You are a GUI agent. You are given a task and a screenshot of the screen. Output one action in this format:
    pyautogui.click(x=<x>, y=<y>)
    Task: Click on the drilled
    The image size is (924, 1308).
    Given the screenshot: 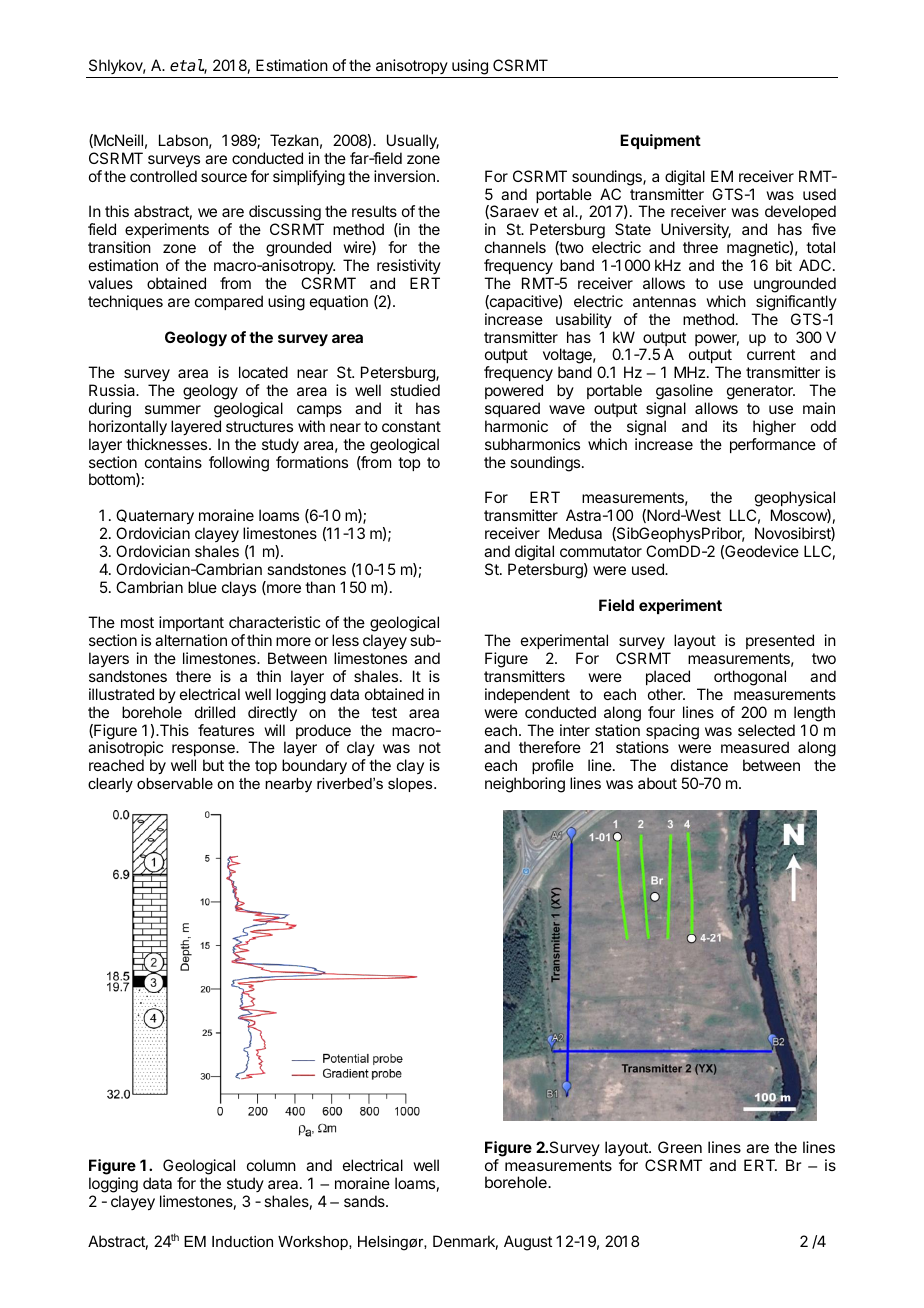 What is the action you would take?
    pyautogui.click(x=215, y=712)
